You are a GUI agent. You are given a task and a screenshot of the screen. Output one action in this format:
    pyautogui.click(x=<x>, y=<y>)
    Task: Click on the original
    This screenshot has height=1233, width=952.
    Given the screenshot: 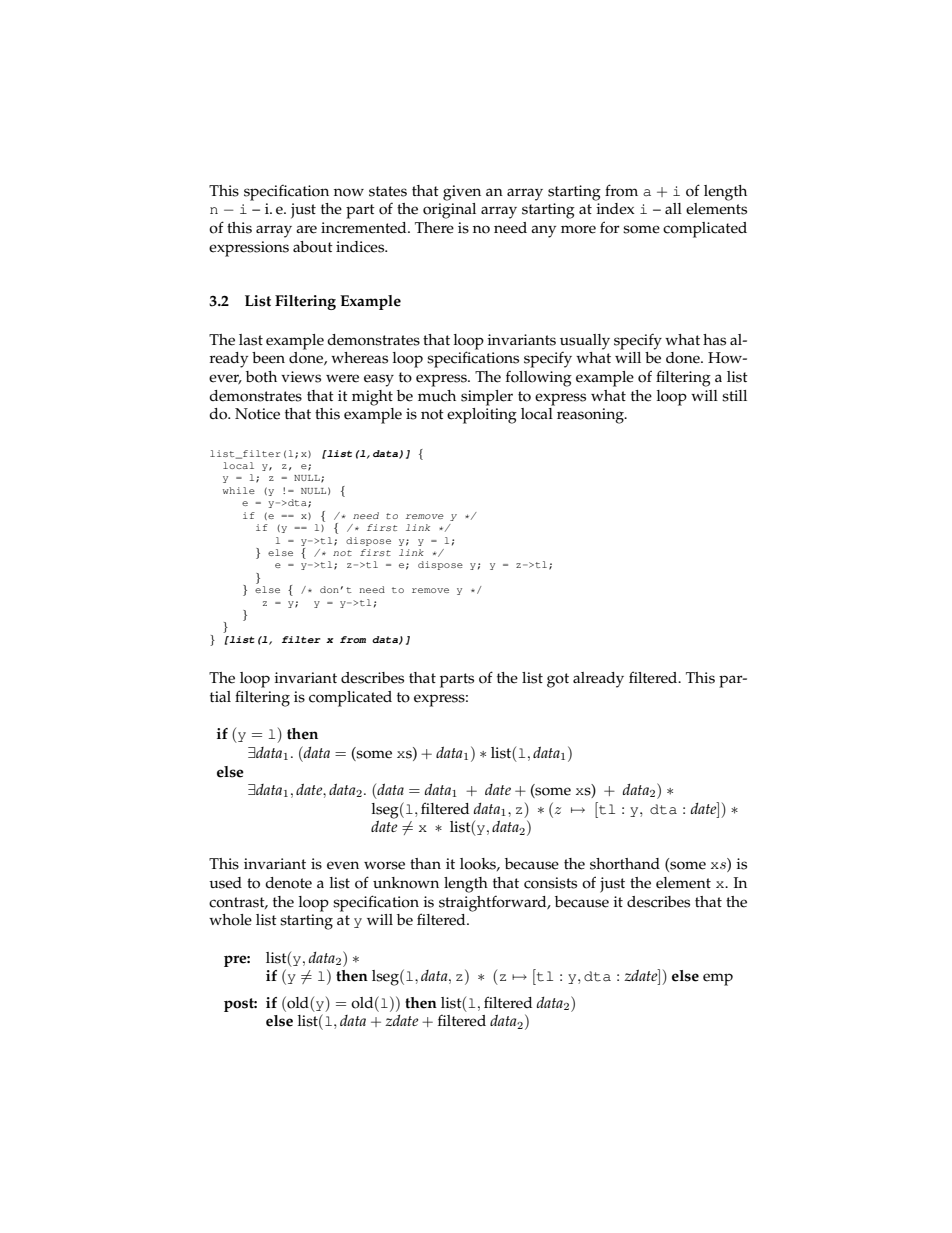 What is the action you would take?
    pyautogui.click(x=449, y=211)
